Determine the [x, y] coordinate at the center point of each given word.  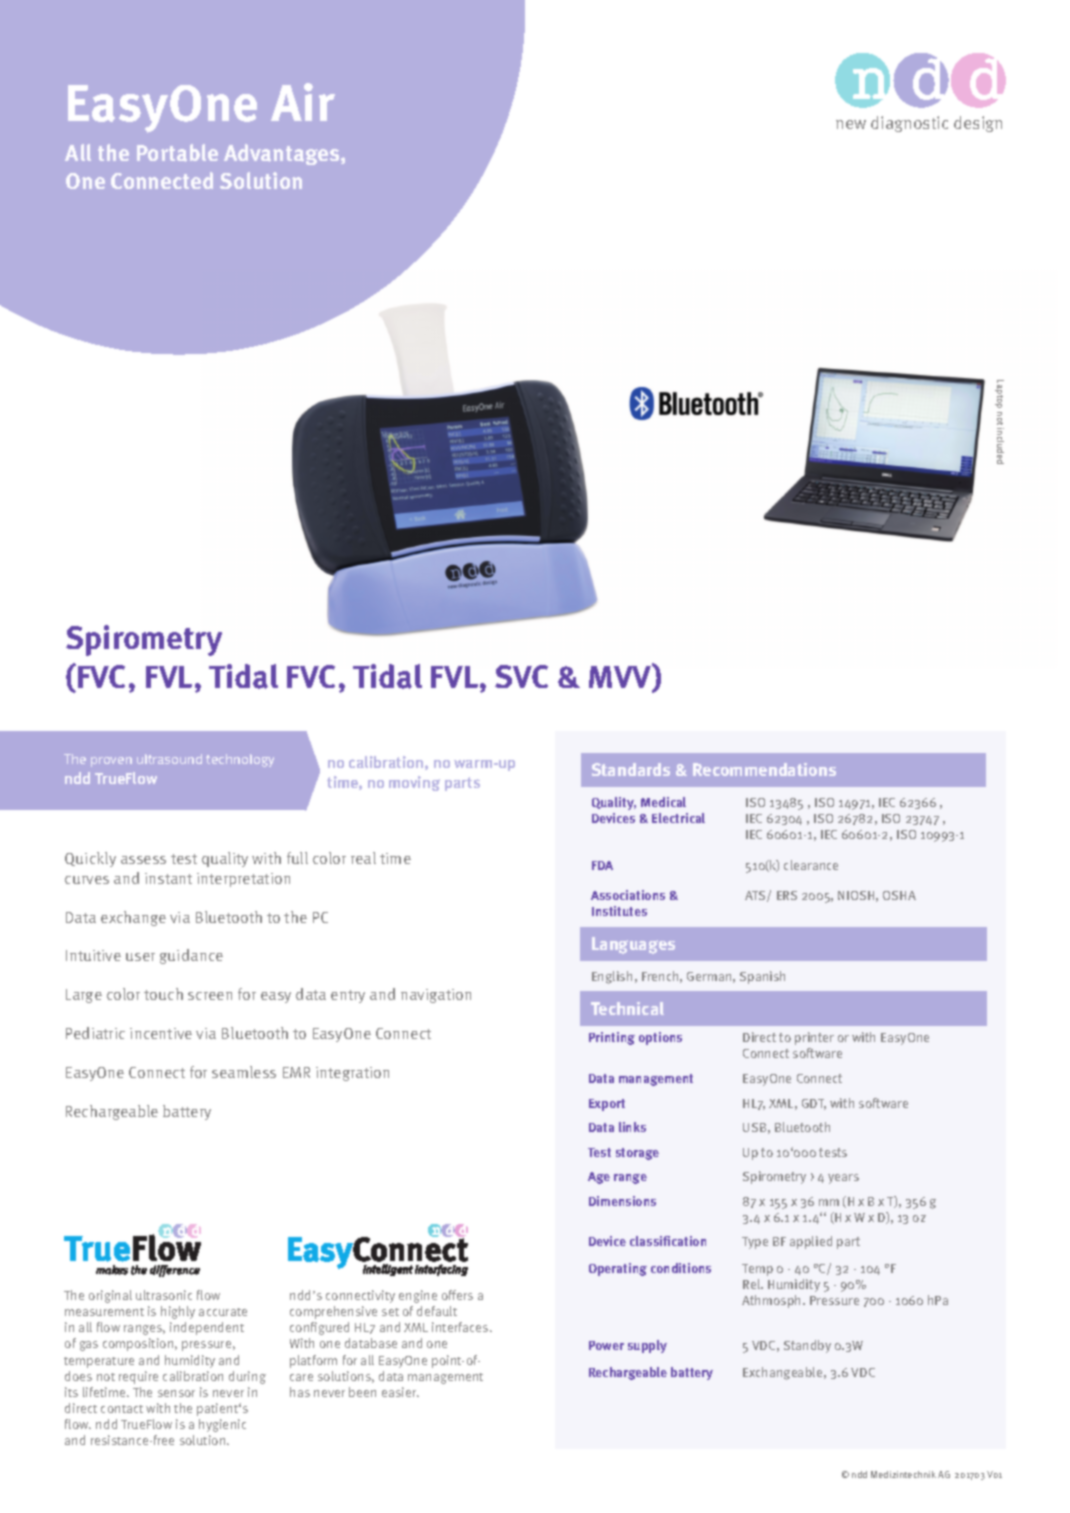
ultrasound [169, 759]
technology [240, 760]
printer [814, 1038]
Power [606, 1345]
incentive [161, 1033]
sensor [176, 1393]
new [851, 124]
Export [607, 1105]
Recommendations [764, 769]
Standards [631, 769]
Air [303, 102]
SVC [521, 676]
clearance [811, 865]
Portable [177, 153]
